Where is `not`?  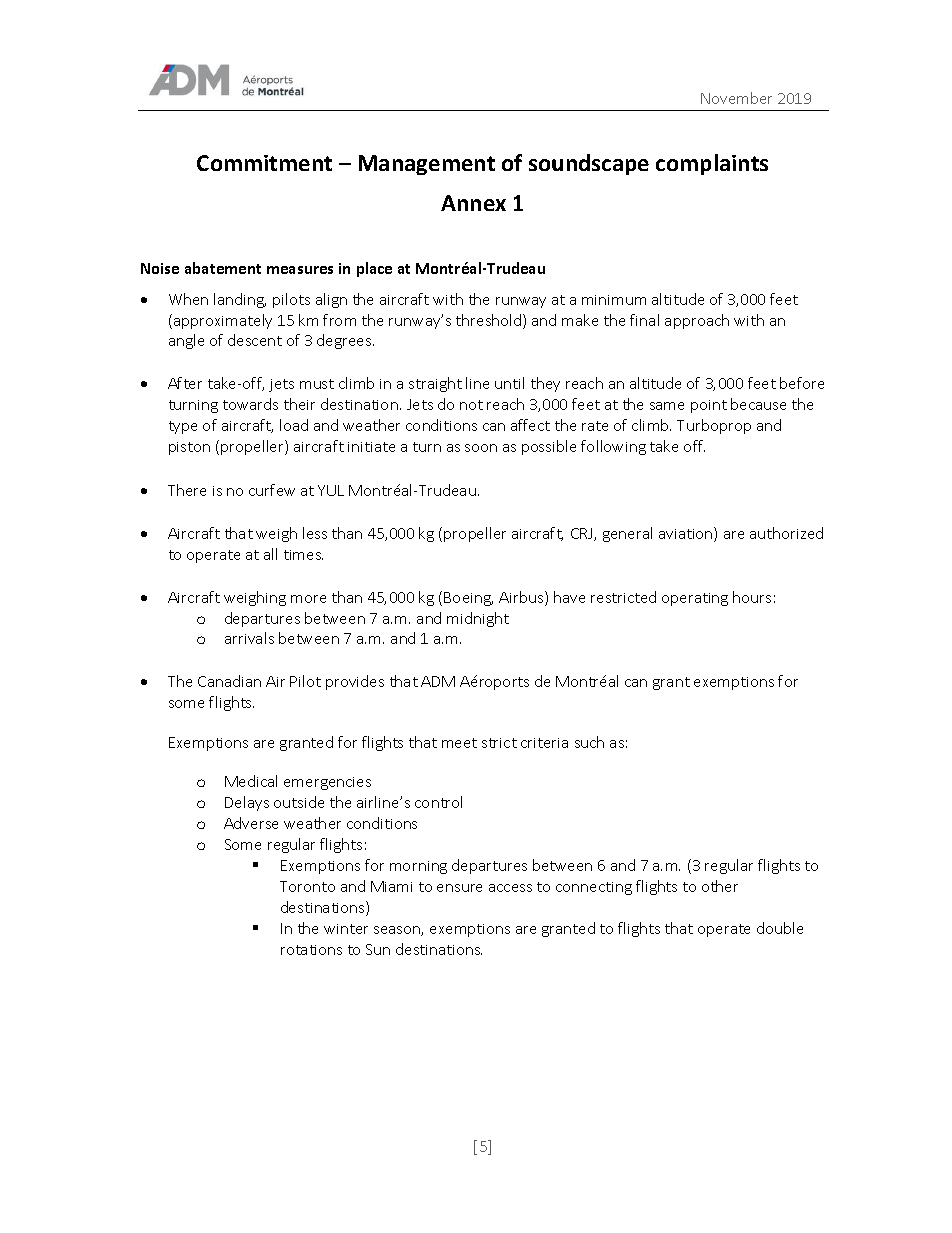
not is located at coordinates (471, 405).
